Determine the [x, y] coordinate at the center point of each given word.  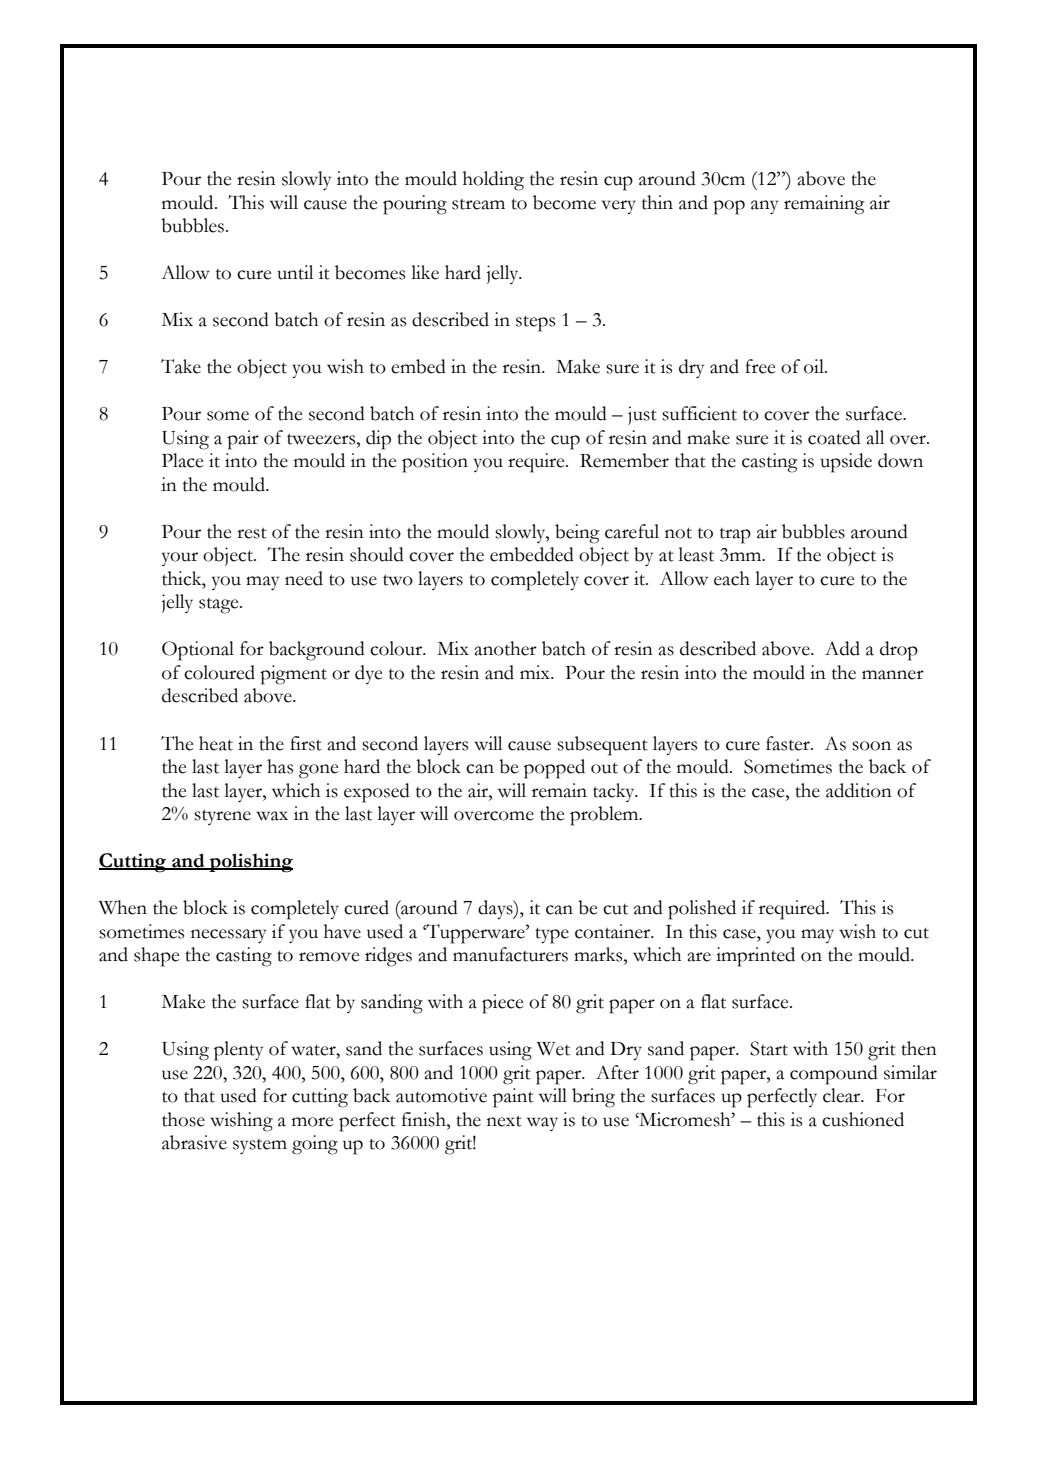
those [183, 1119]
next [504, 1121]
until [295, 272]
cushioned [863, 1119]
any [764, 207]
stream [478, 204]
